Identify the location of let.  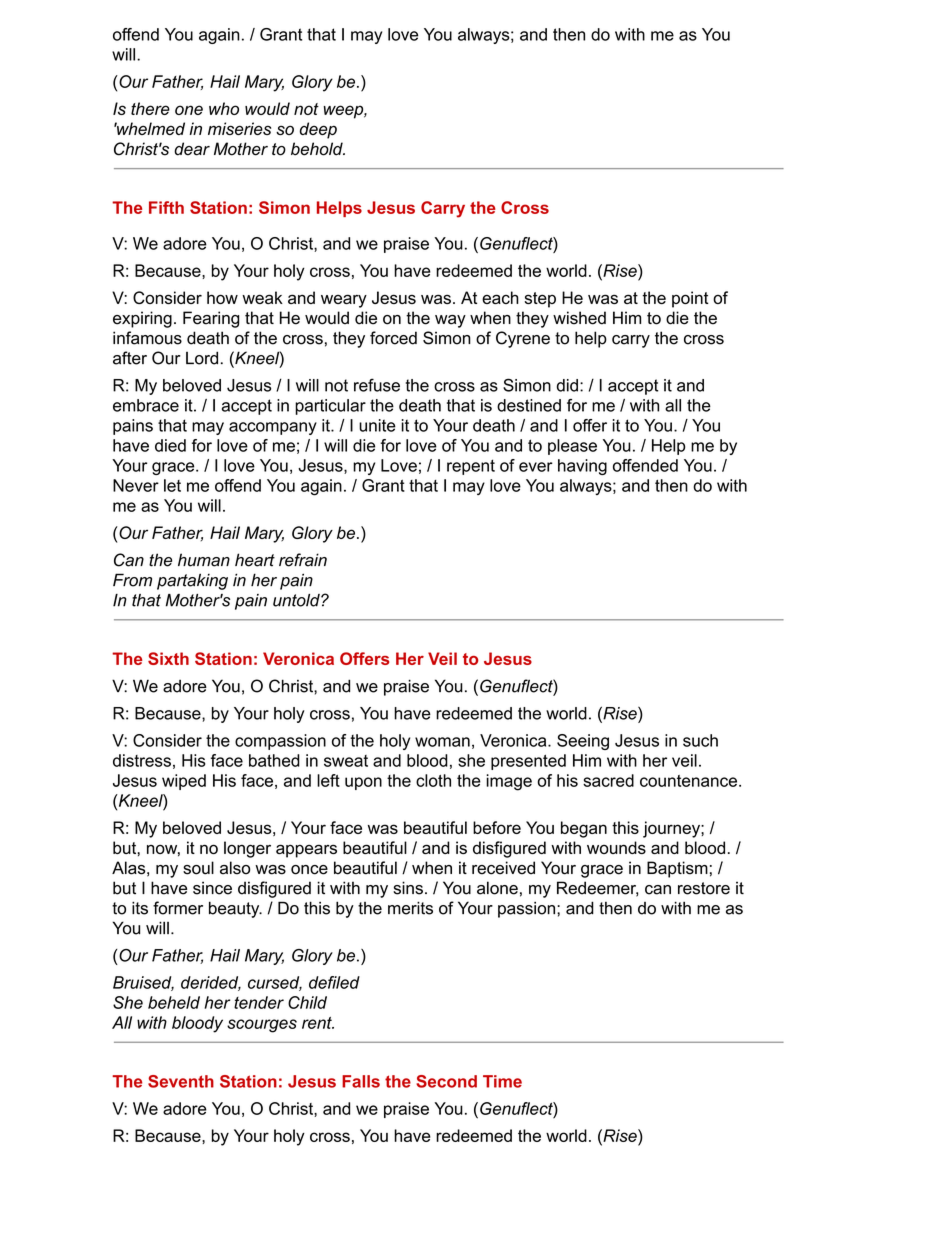
(172, 485).
